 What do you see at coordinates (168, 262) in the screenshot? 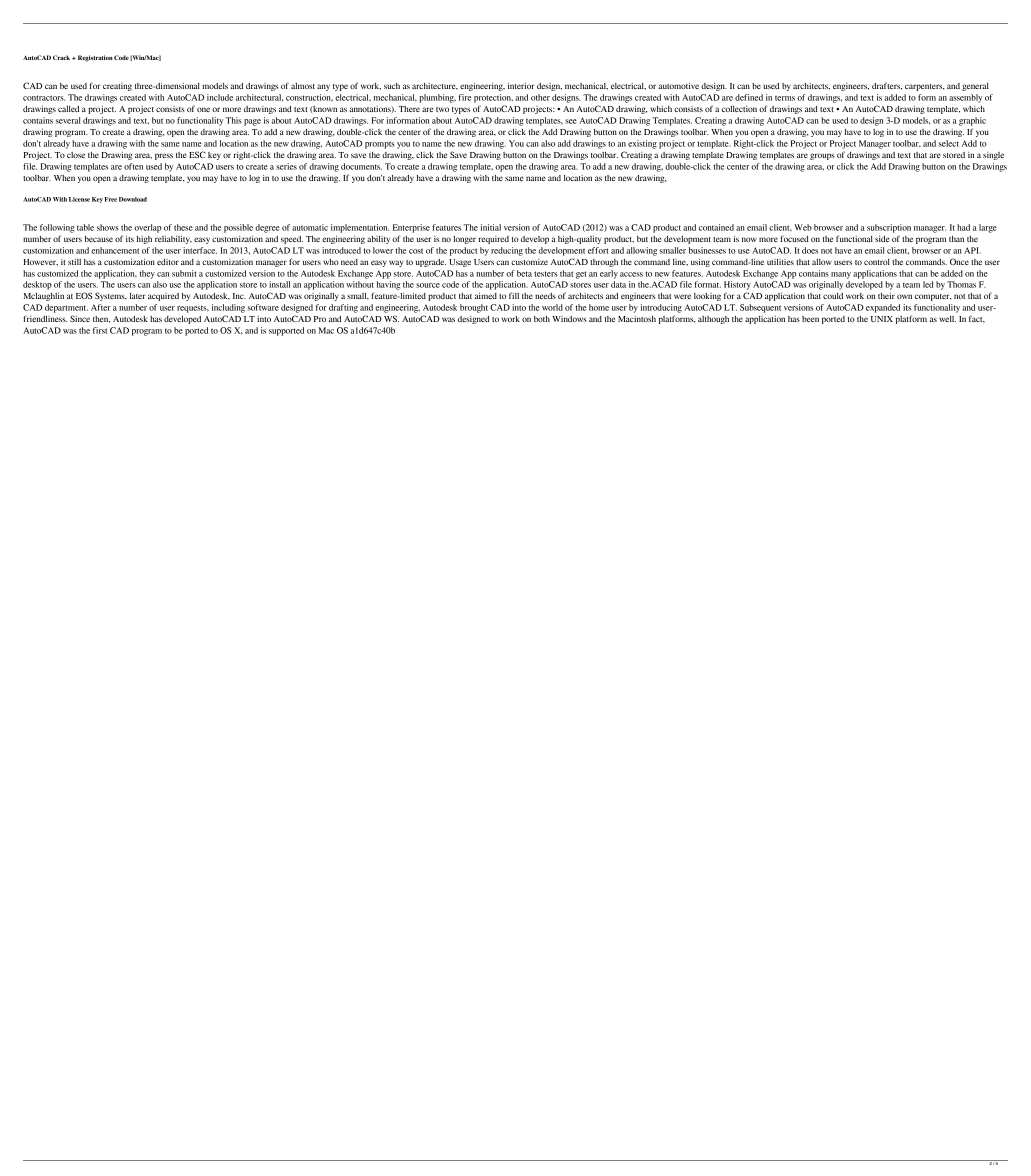
I see `editor` at bounding box center [168, 262].
